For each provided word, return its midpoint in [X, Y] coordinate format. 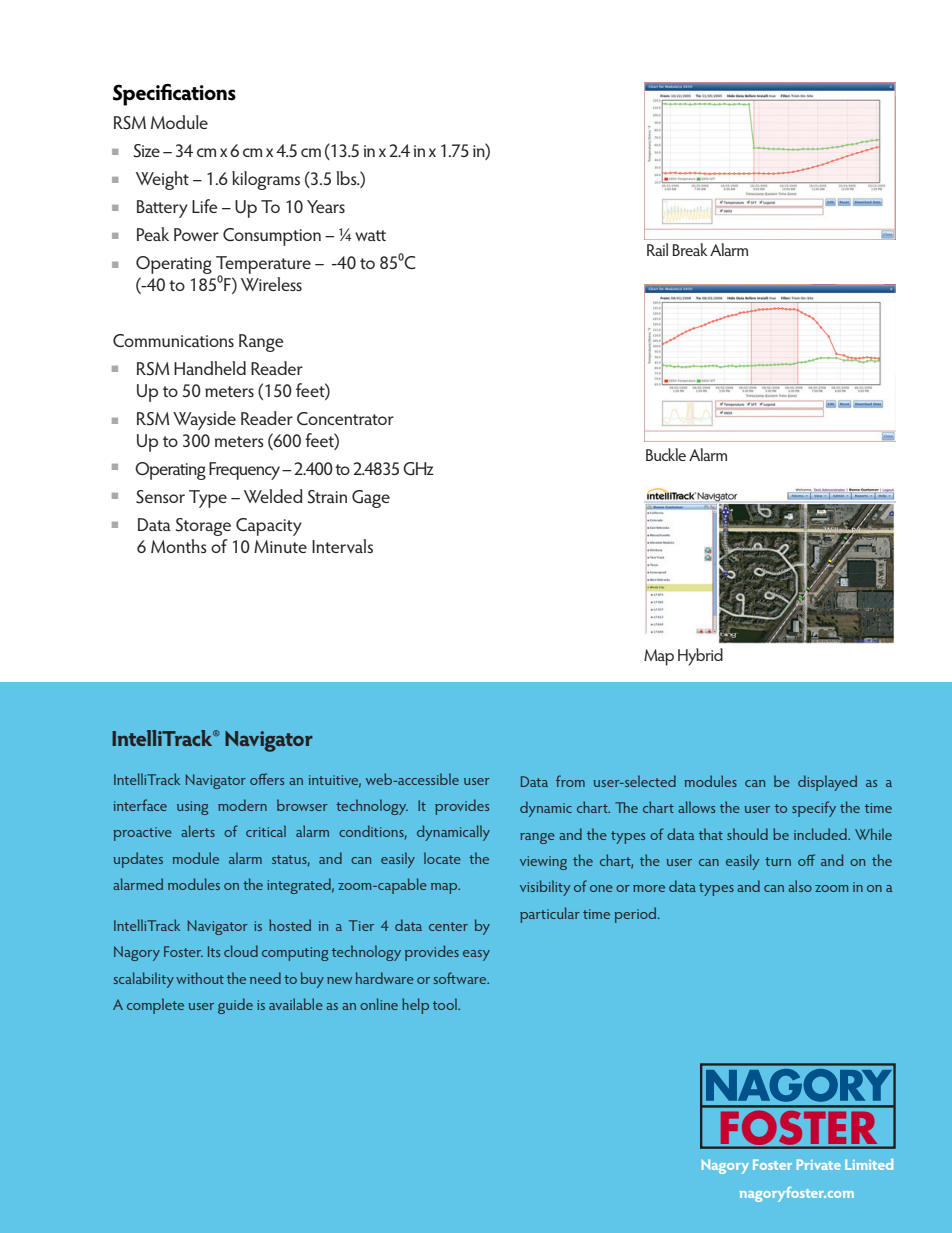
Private [819, 1164]
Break [690, 249]
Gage [371, 499]
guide [235, 1006]
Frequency [246, 471]
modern [242, 805]
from [570, 781]
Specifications [174, 95]
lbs [347, 178]
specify [814, 809]
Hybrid [700, 657]
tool [446, 1004]
